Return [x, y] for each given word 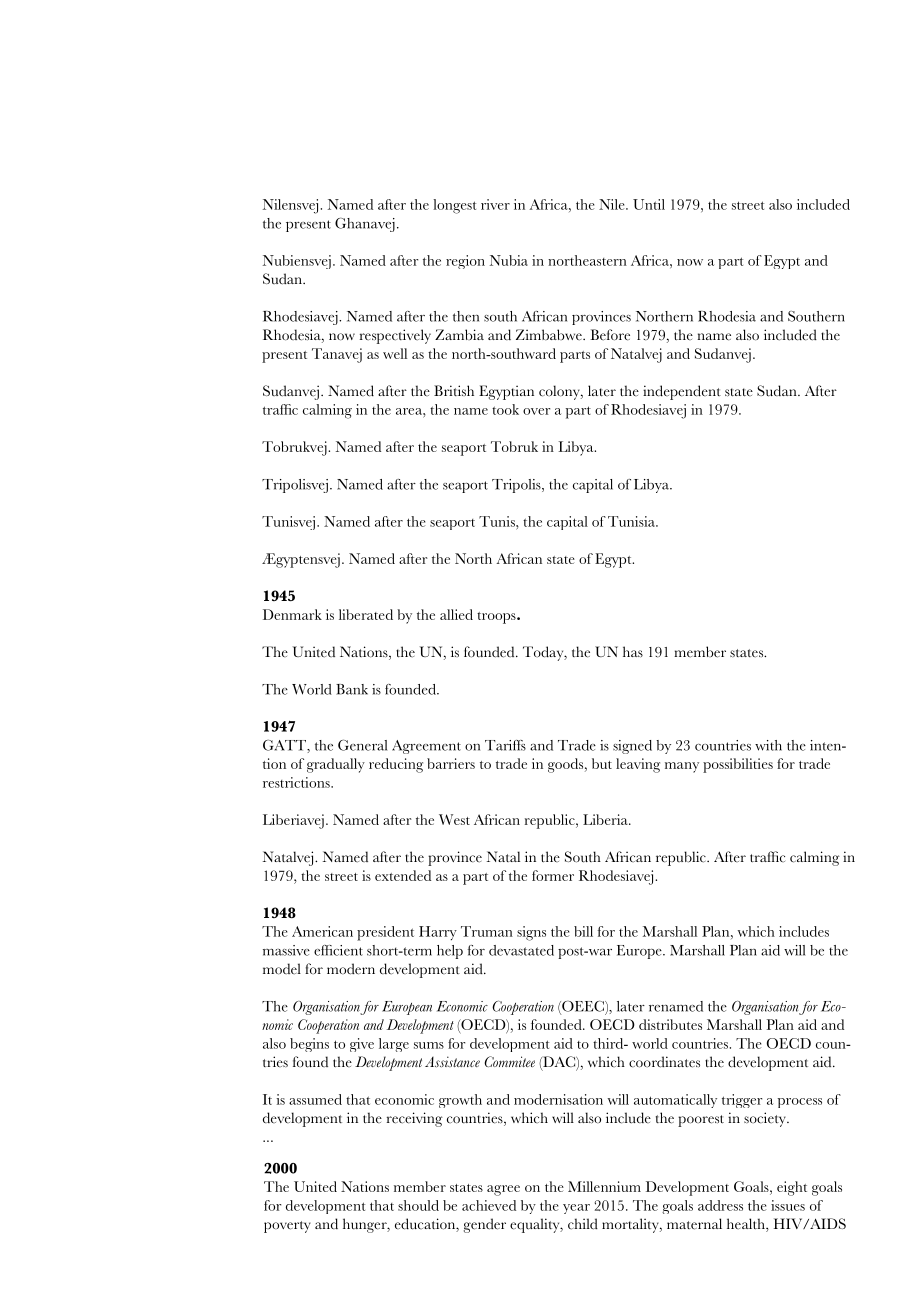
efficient [338, 950]
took [505, 409]
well [395, 353]
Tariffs [505, 745]
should [418, 1205]
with [768, 745]
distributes [670, 1024]
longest [454, 206]
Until [649, 204]
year [576, 1209]
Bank [352, 689]
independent [682, 392]
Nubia [509, 260]
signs [531, 933]
